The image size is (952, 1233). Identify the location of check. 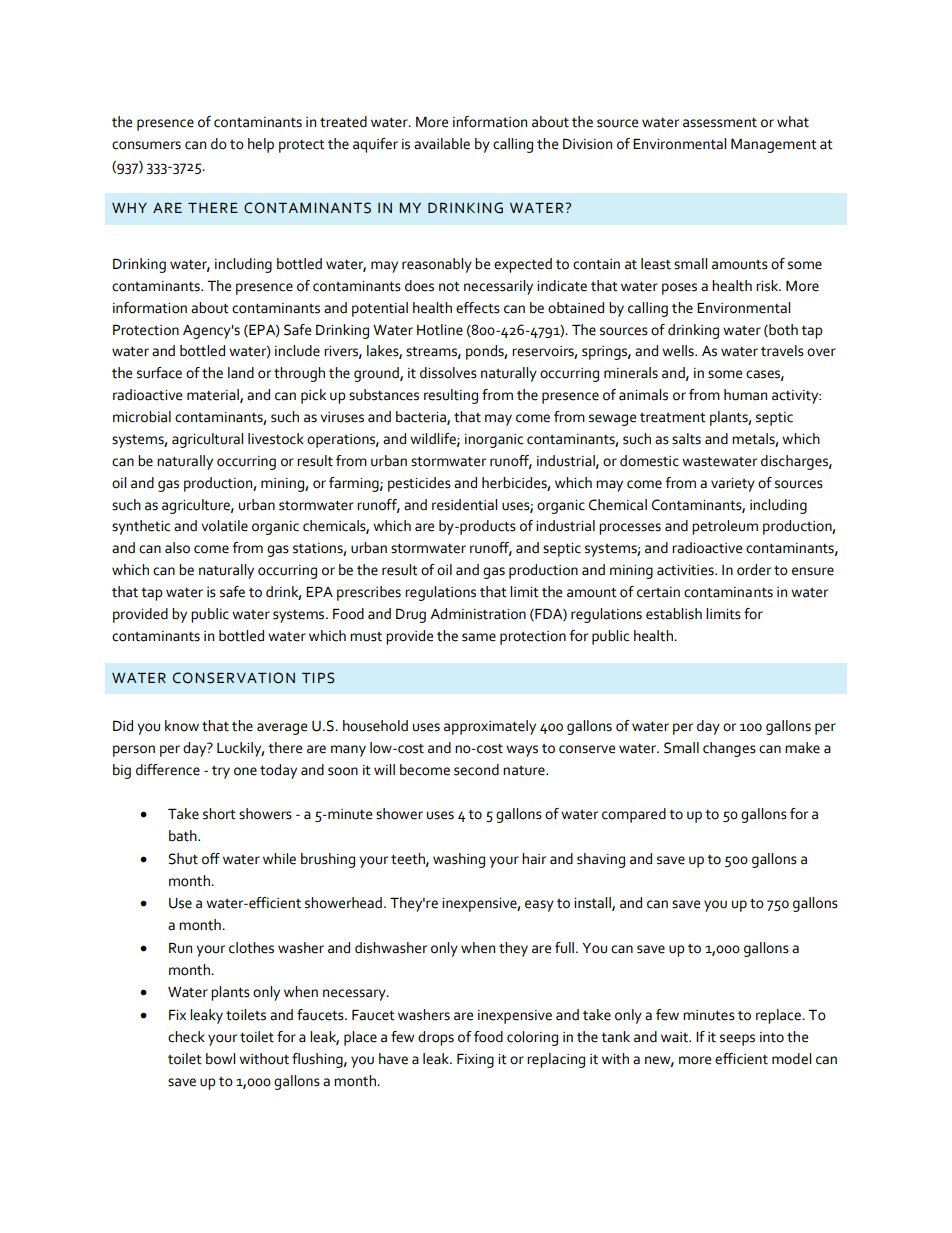
(186, 1037).
